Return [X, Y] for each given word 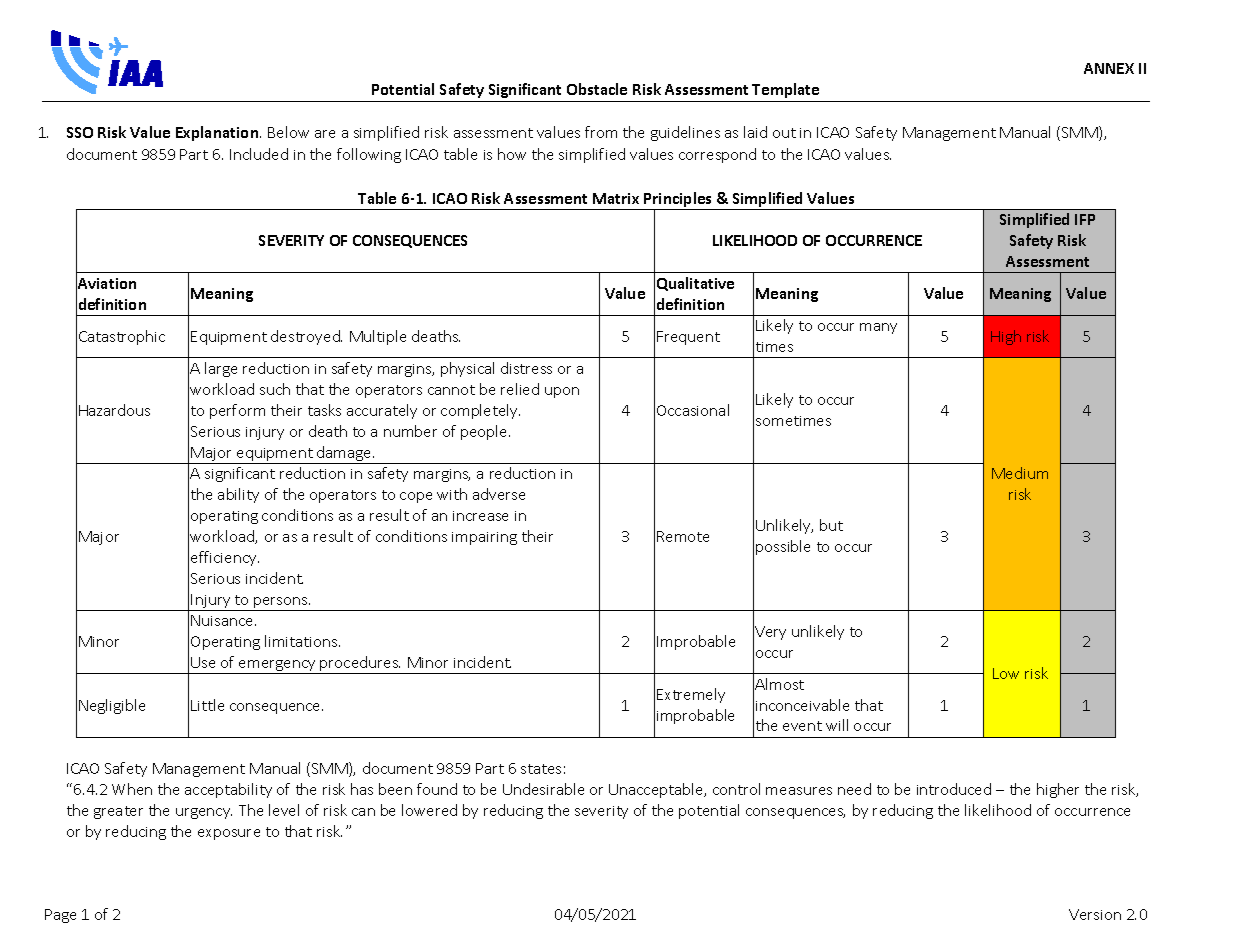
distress [526, 368]
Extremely [691, 695]
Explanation [218, 133]
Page [60, 916]
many [878, 328]
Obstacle [597, 89]
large [221, 369]
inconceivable [802, 705]
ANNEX [1109, 68]
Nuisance [223, 620]
